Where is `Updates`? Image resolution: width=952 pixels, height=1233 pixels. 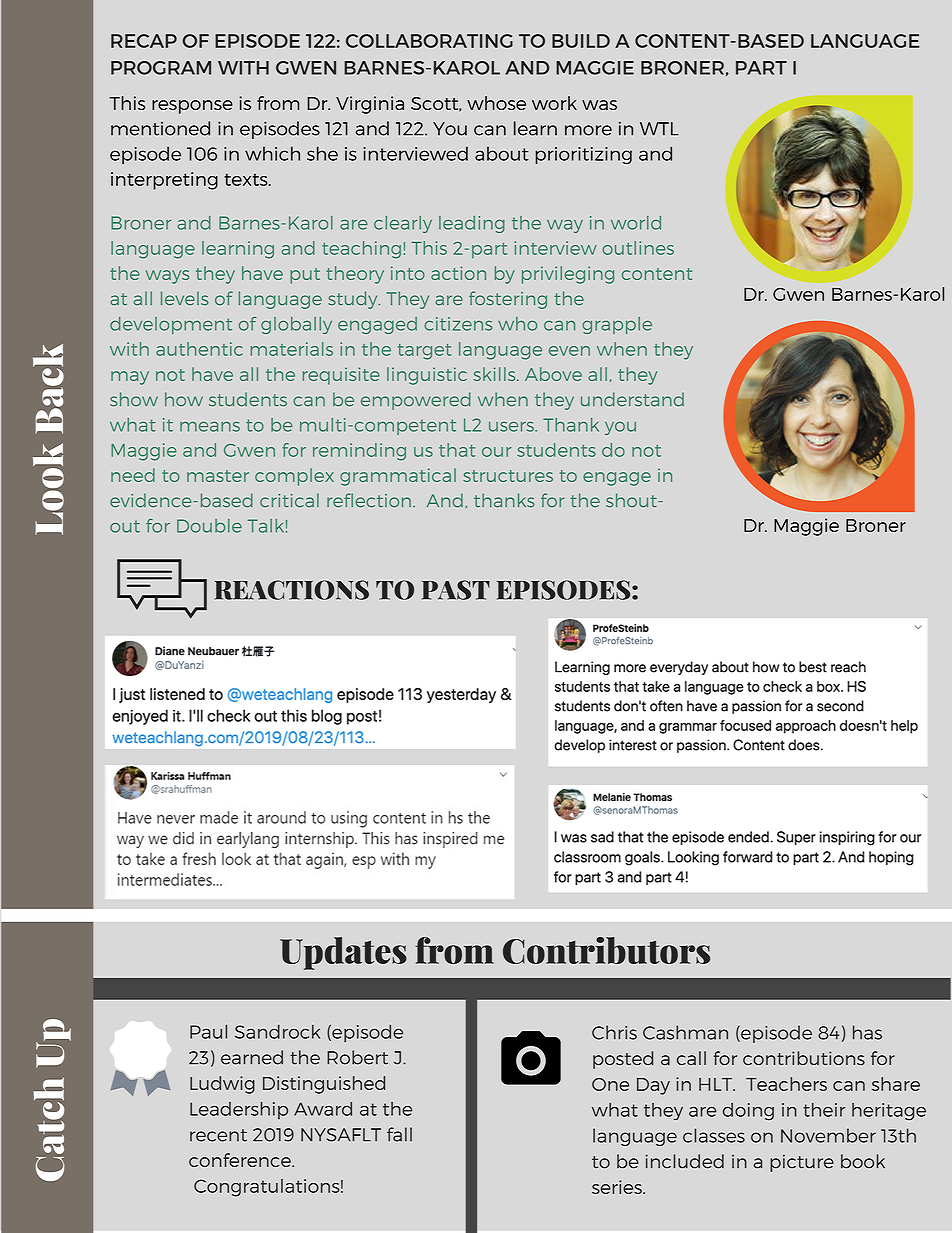 Updates is located at coordinates (343, 953).
